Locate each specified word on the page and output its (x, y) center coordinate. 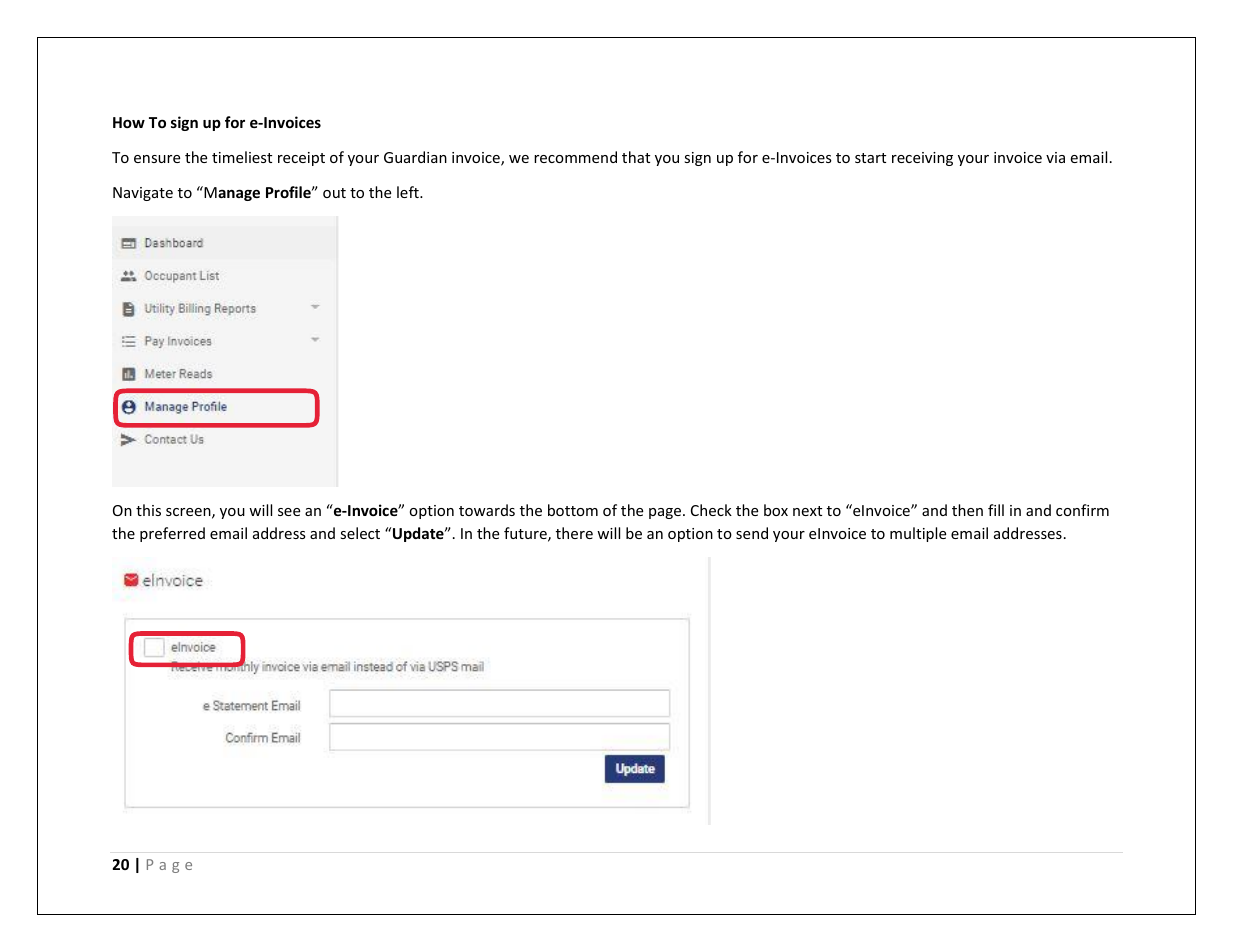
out (334, 193)
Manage (231, 193)
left (409, 192)
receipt (301, 159)
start (870, 158)
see (289, 512)
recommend (575, 157)
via (1055, 157)
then (967, 510)
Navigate (143, 194)
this (148, 510)
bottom (573, 510)
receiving (922, 159)
